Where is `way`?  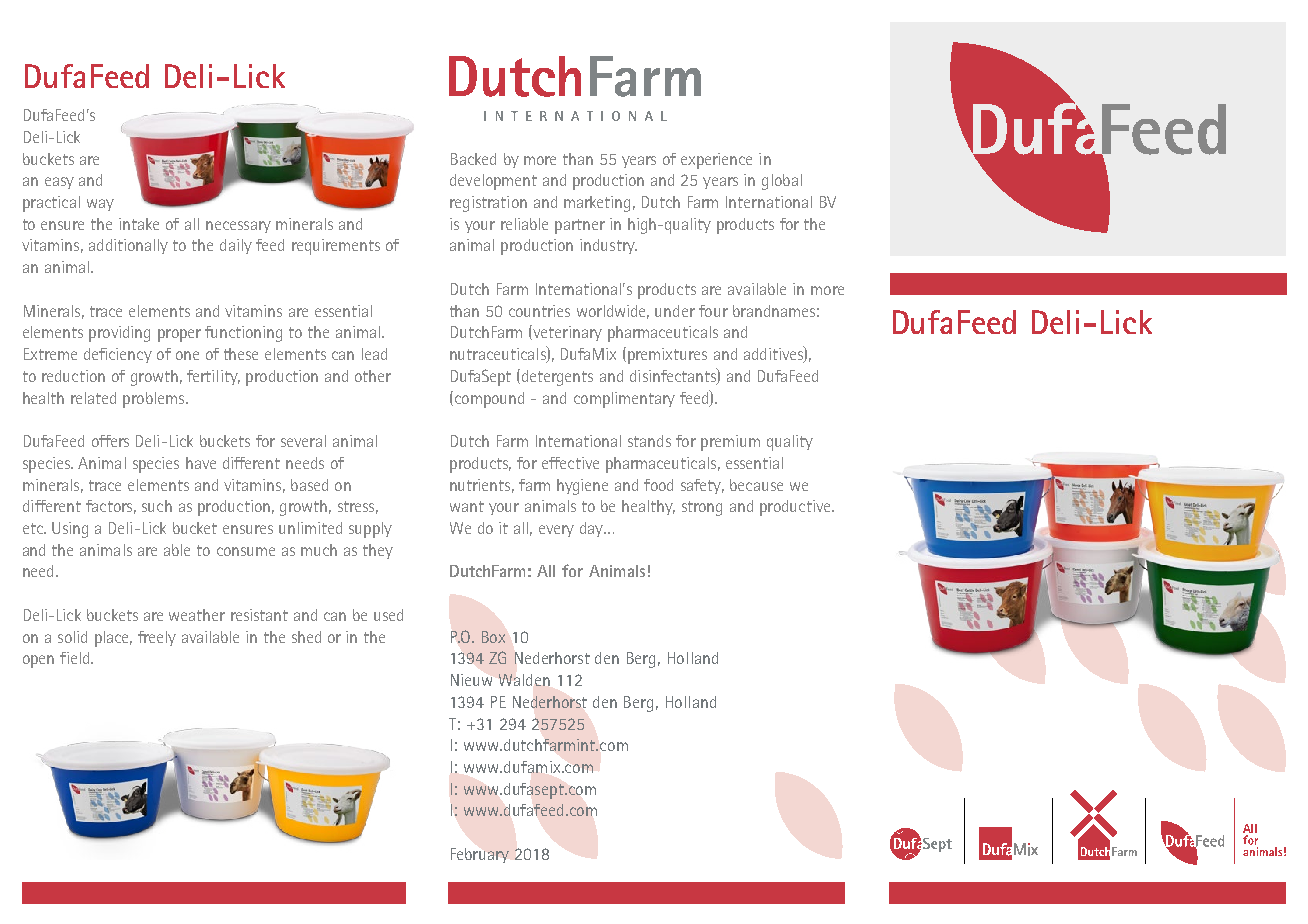 way is located at coordinates (100, 205).
